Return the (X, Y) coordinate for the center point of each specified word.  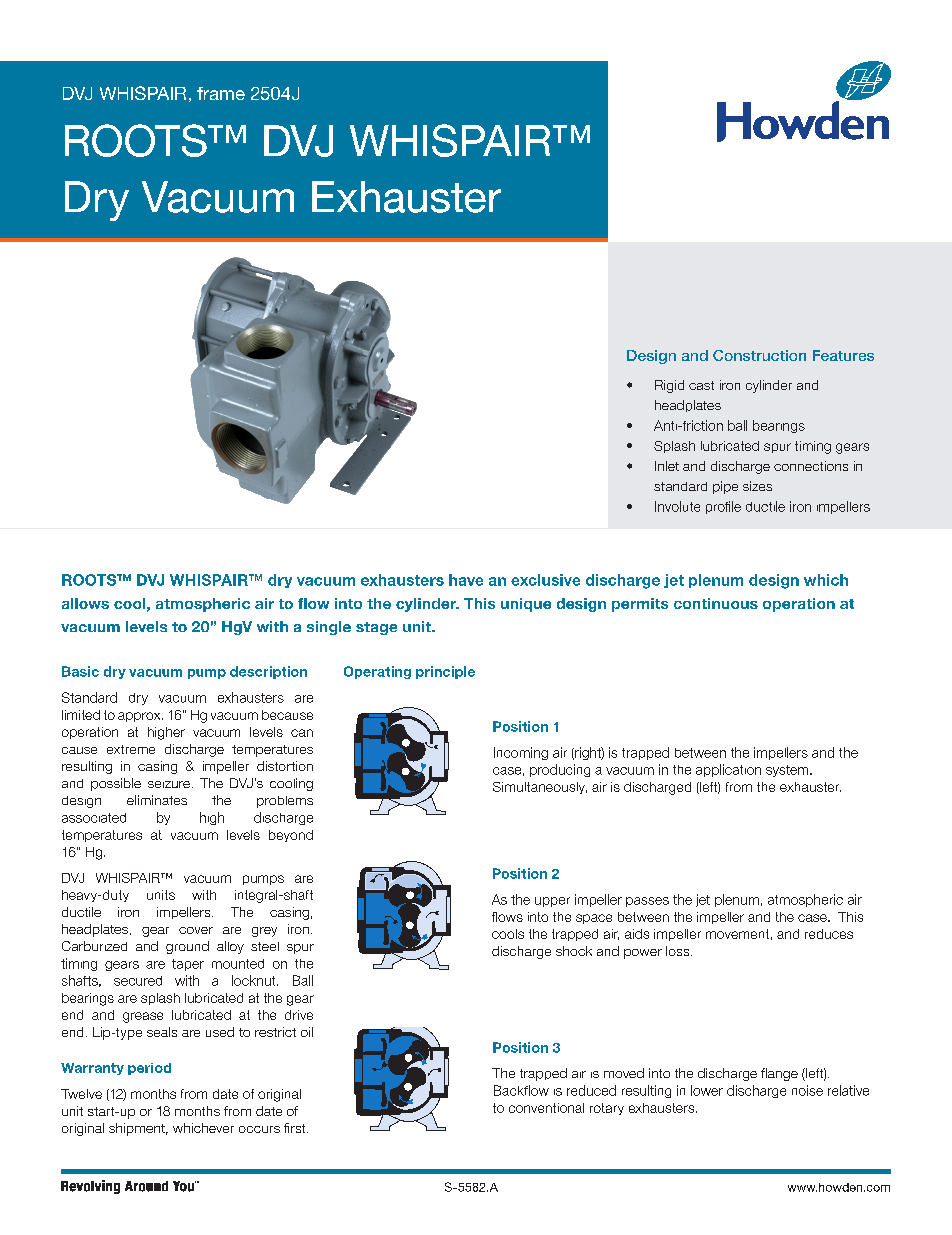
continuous (716, 603)
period (149, 1069)
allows (85, 603)
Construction (759, 355)
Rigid (669, 386)
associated (94, 818)
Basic (80, 671)
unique (526, 605)
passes (647, 902)
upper (552, 902)
